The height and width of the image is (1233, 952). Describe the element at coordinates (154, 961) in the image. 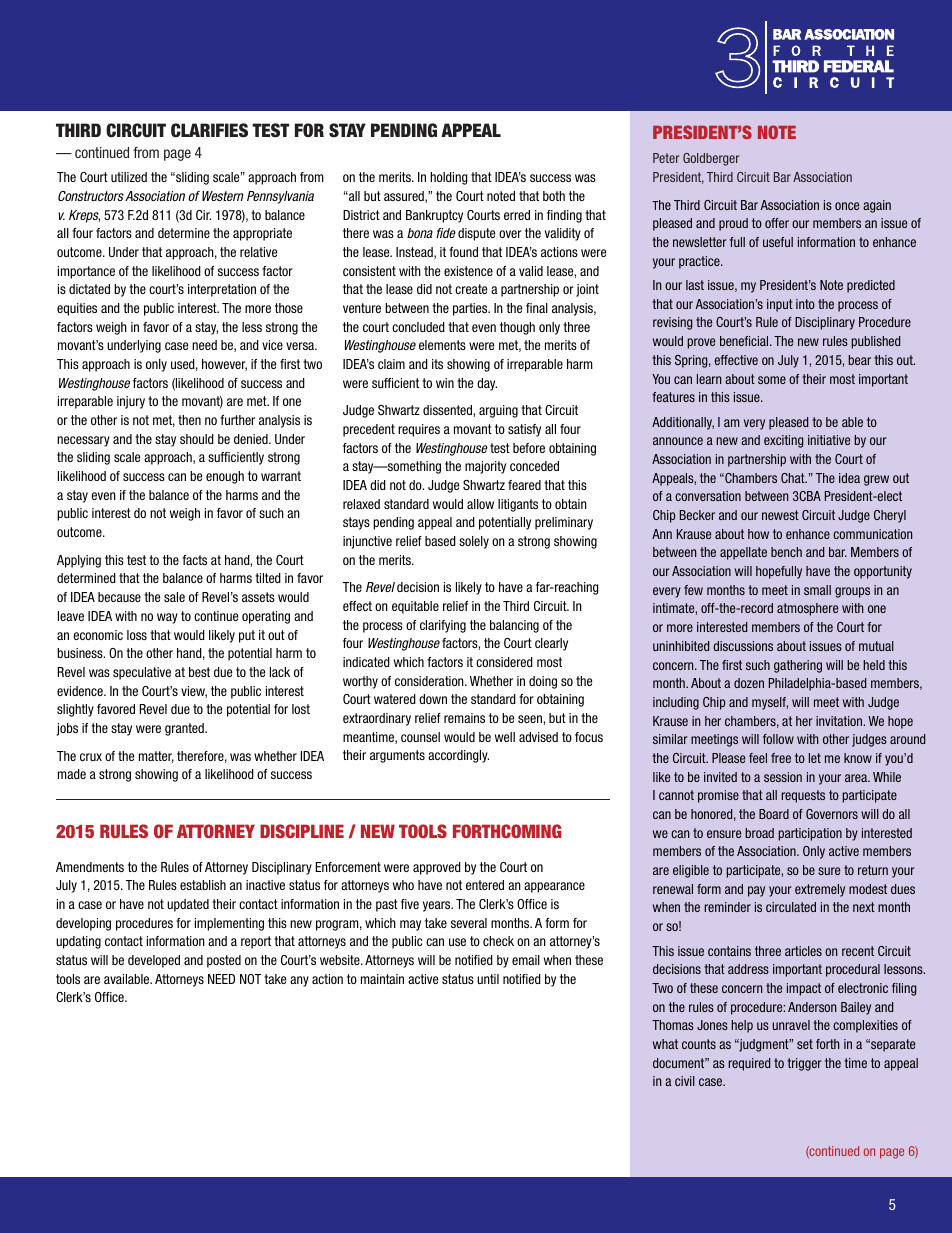

I see `developed` at that location.
